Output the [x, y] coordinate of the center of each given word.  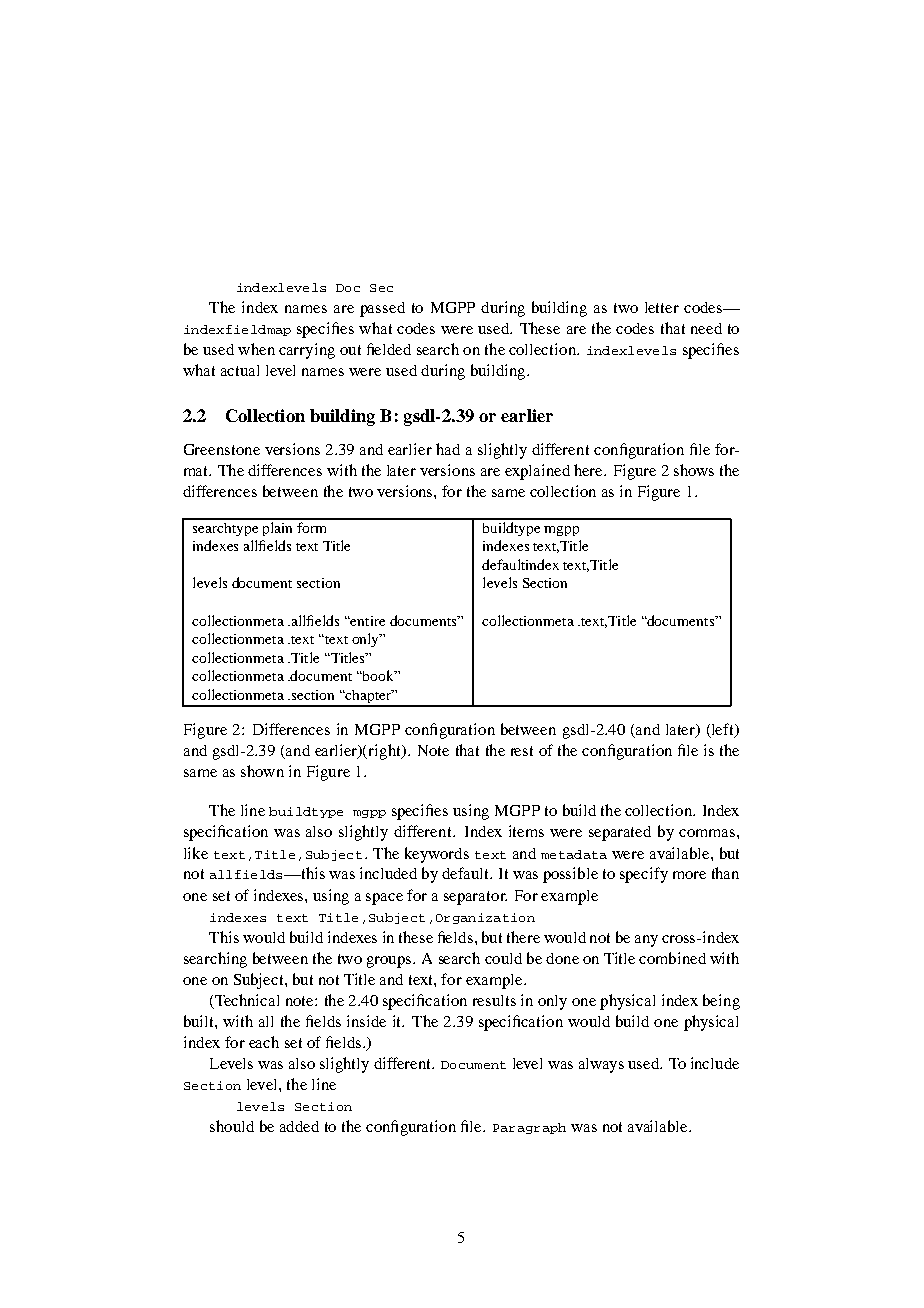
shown [262, 771]
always [601, 1065]
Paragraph [529, 1128]
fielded [389, 349]
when [256, 349]
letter [662, 307]
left [724, 730]
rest [522, 751]
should [232, 1126]
